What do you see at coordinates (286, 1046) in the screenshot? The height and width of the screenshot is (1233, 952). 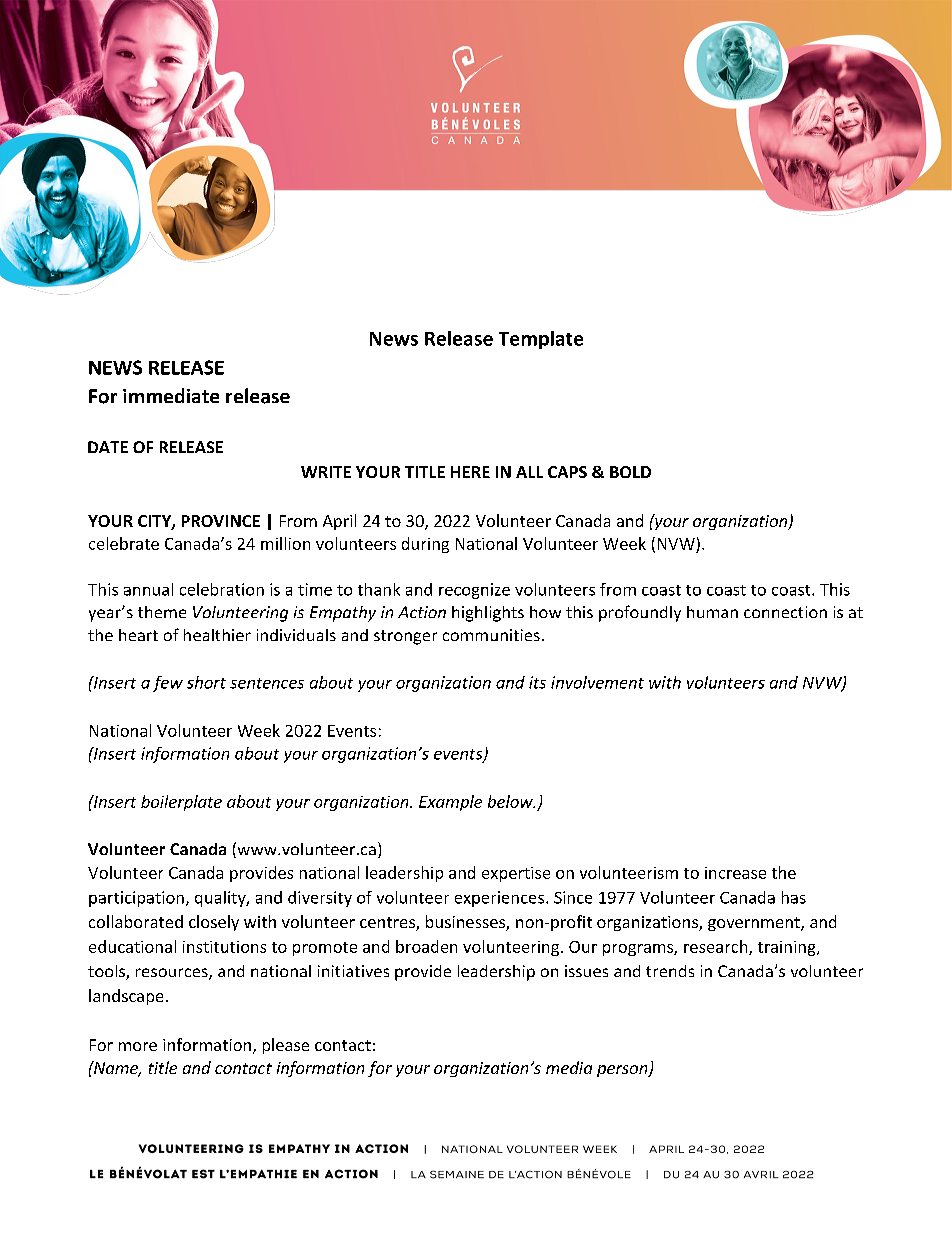 I see `please` at bounding box center [286, 1046].
